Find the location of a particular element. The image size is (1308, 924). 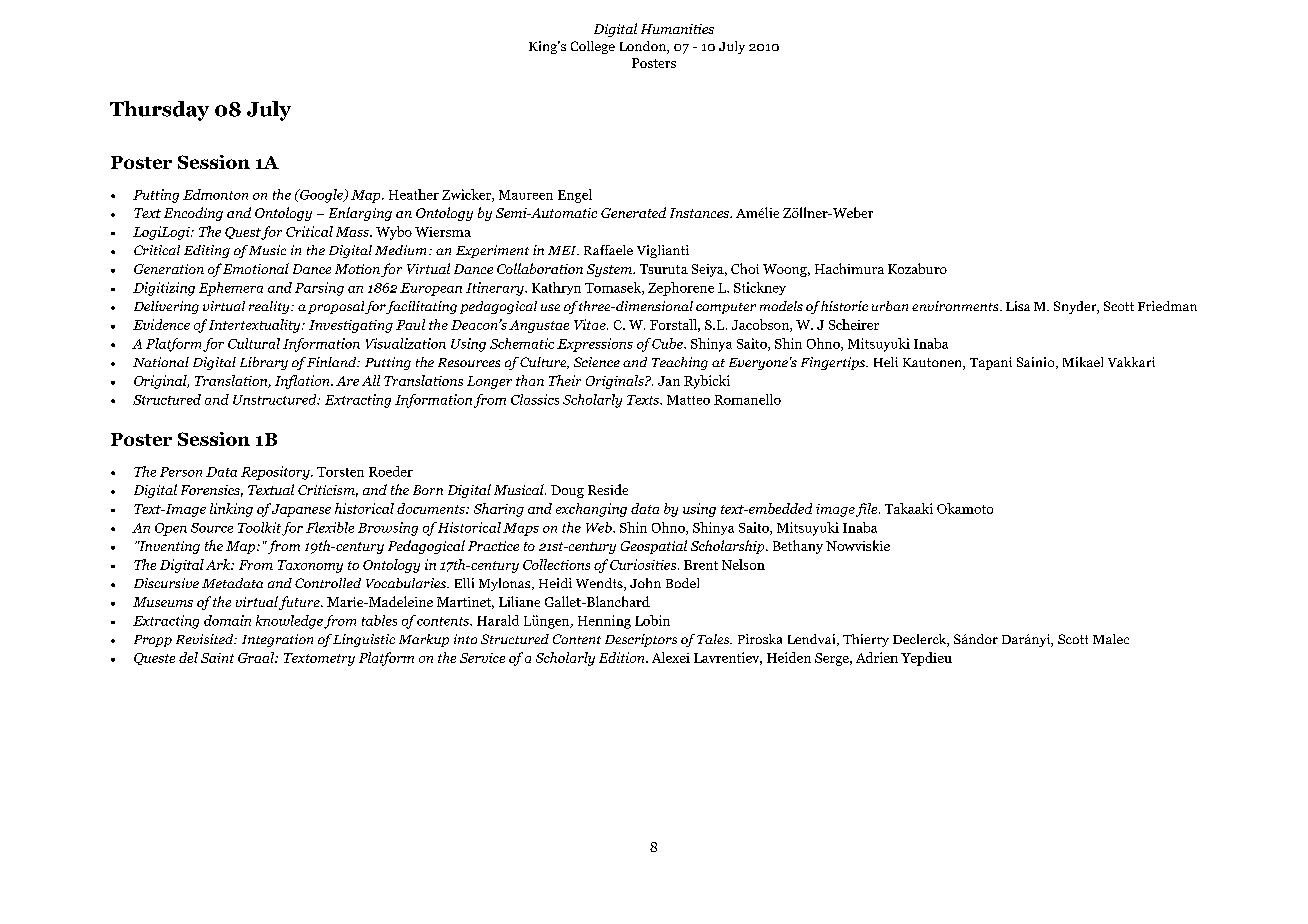

Descriptors is located at coordinates (641, 640).
